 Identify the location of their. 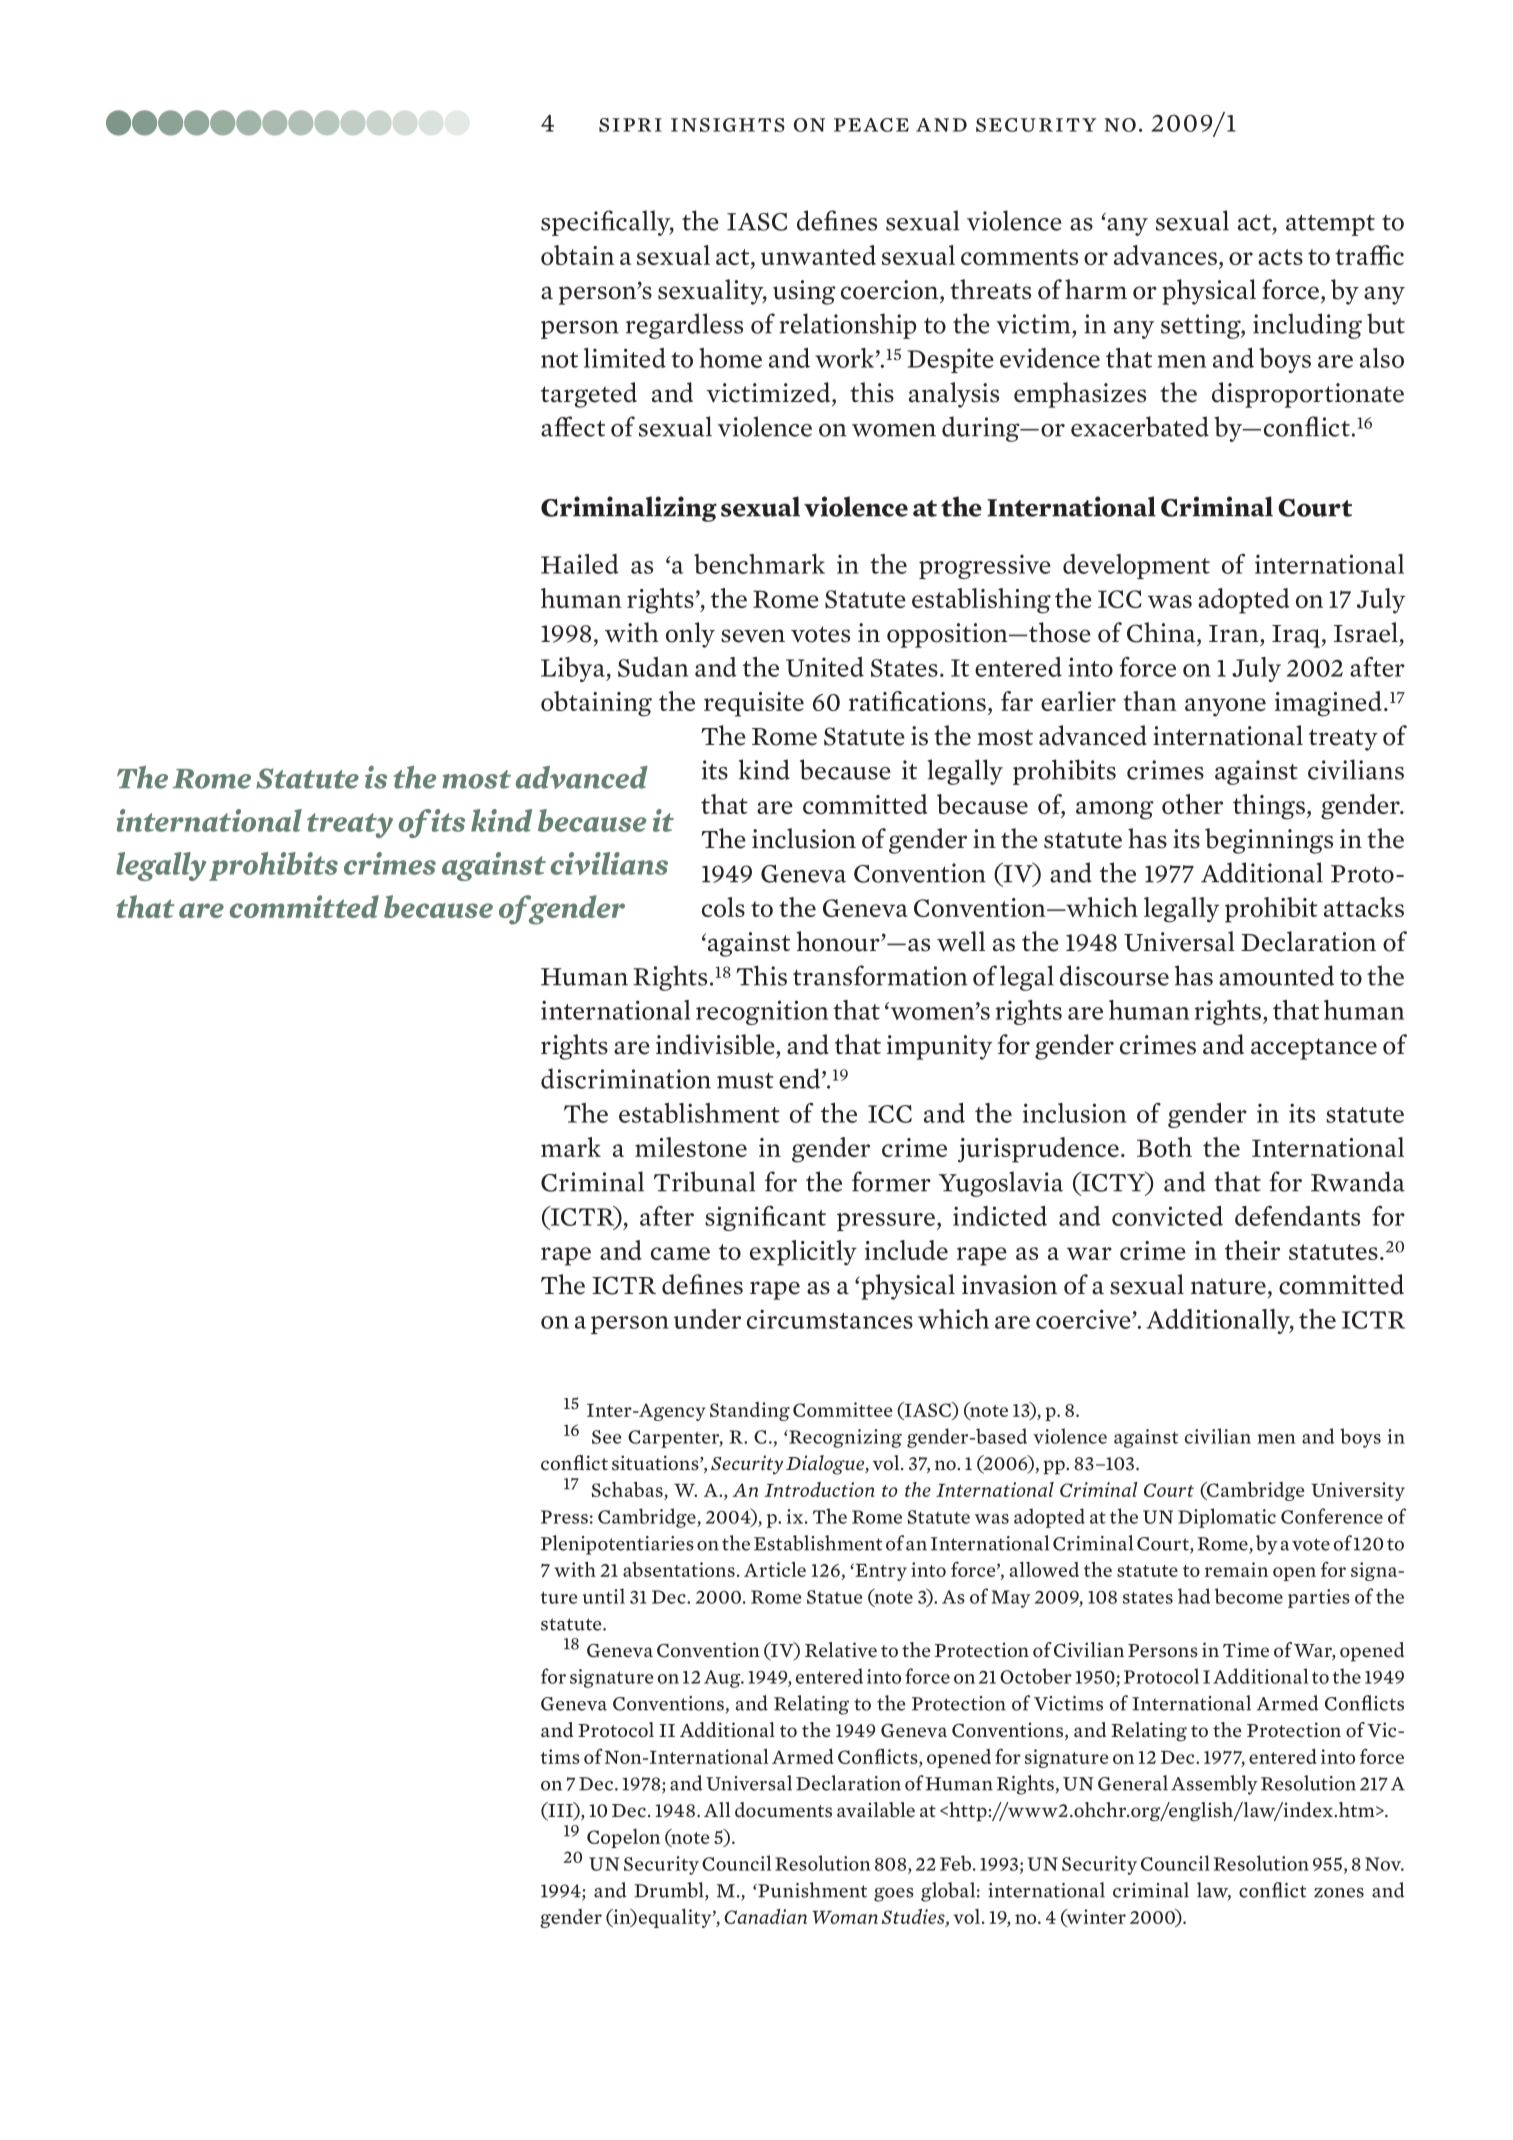
(1252, 1250).
